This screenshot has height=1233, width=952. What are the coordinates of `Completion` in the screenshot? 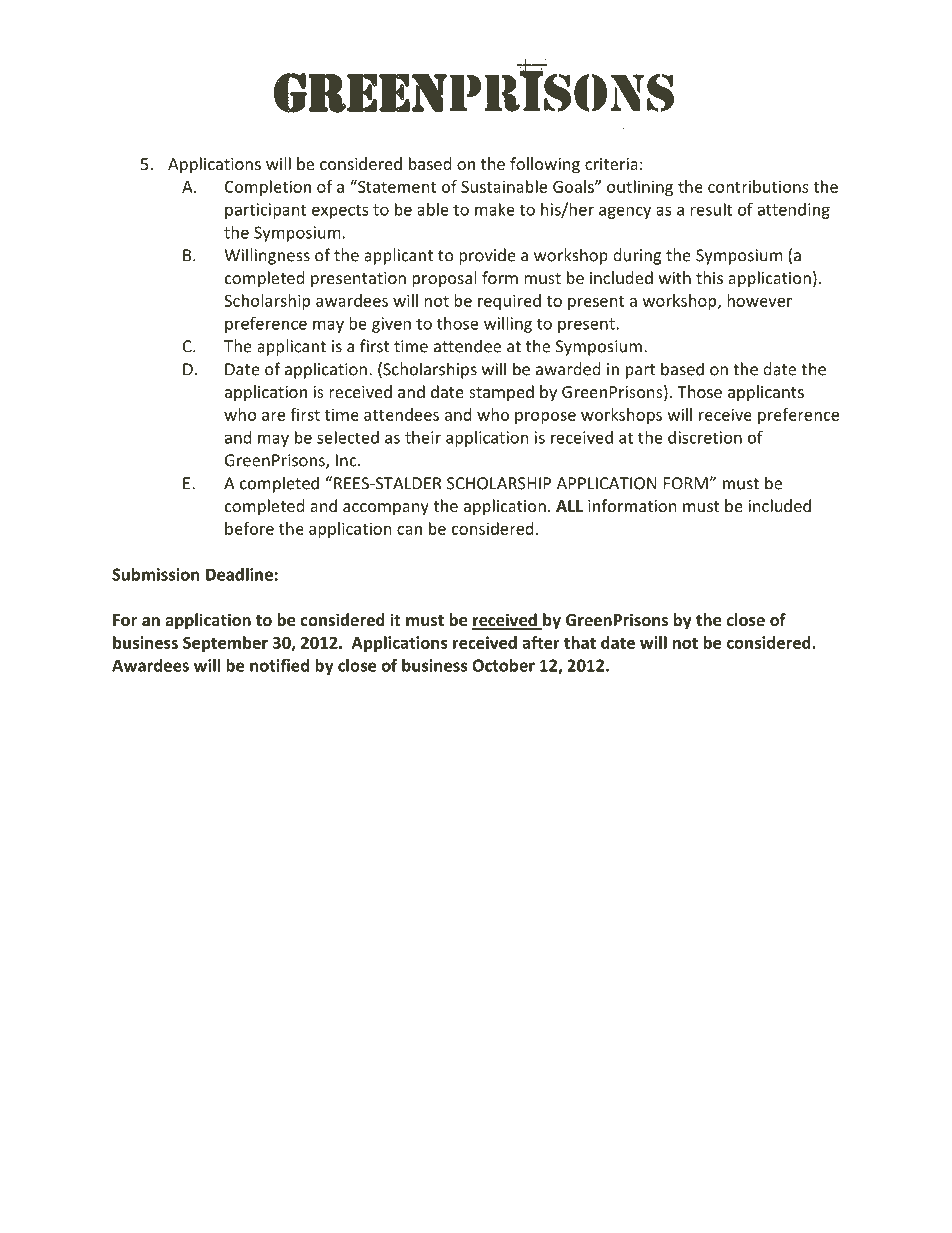 It's located at (268, 188).
